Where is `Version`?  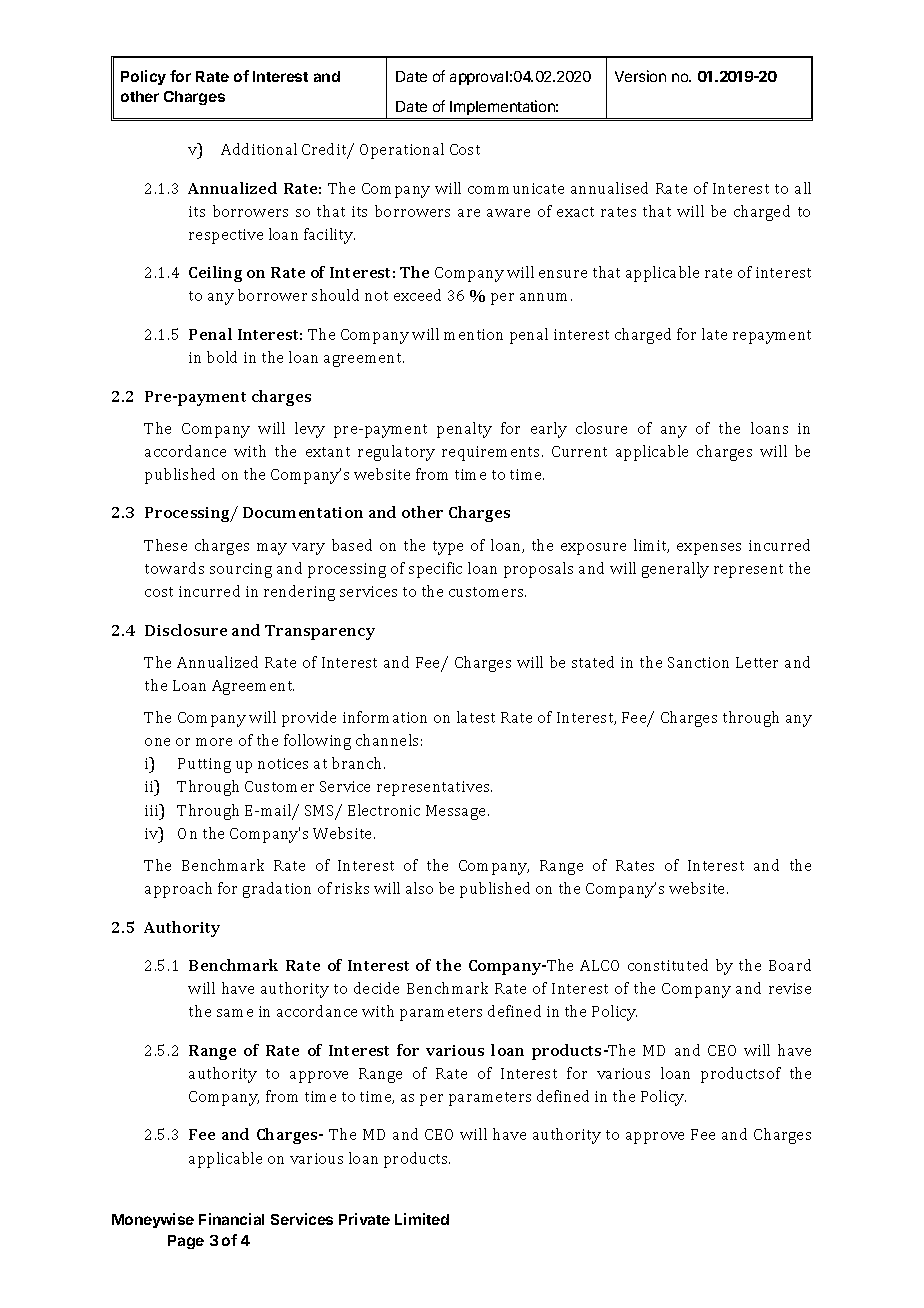 Version is located at coordinates (640, 76).
